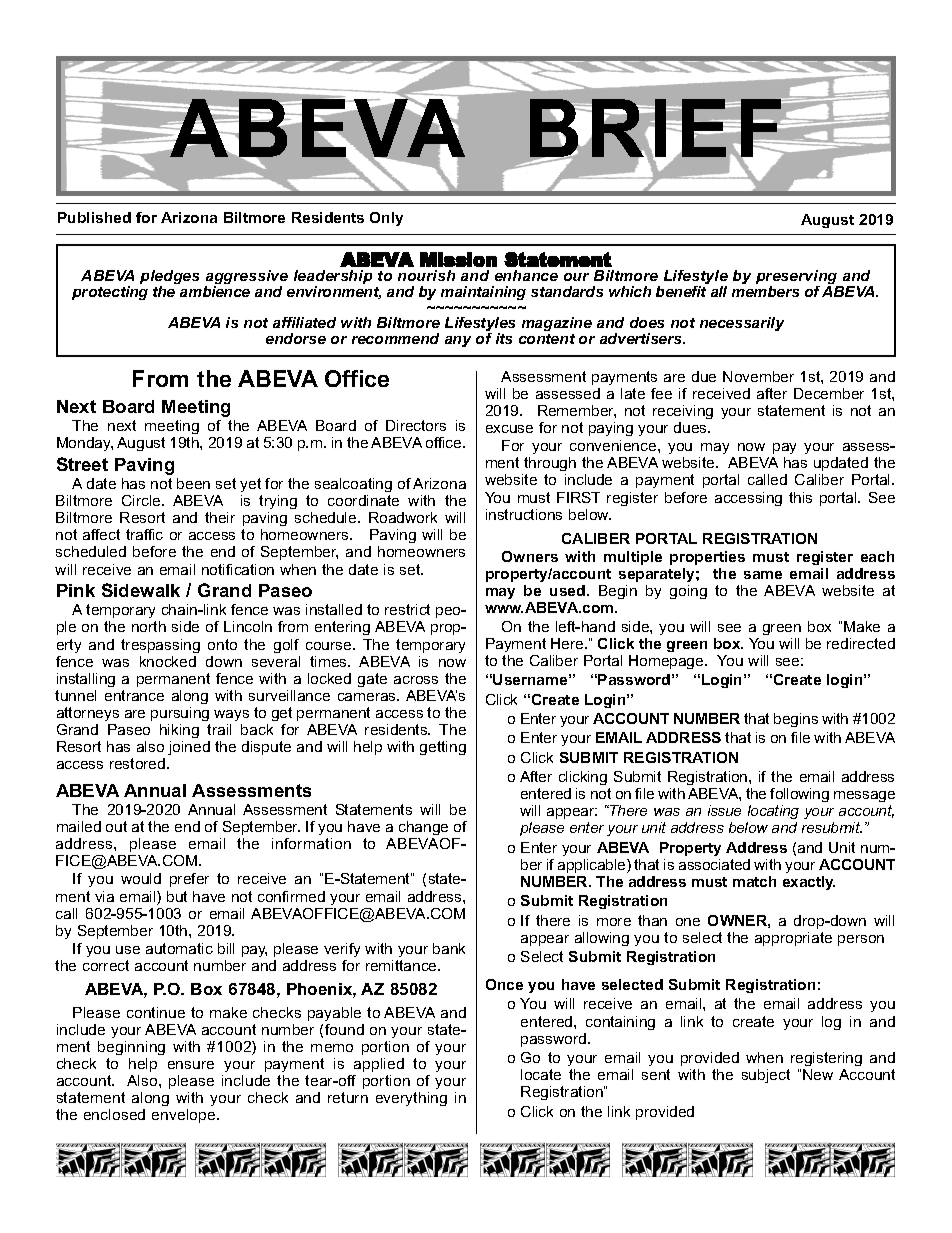 The width and height of the screenshot is (952, 1233). What do you see at coordinates (458, 259) in the screenshot?
I see `Mission` at bounding box center [458, 259].
